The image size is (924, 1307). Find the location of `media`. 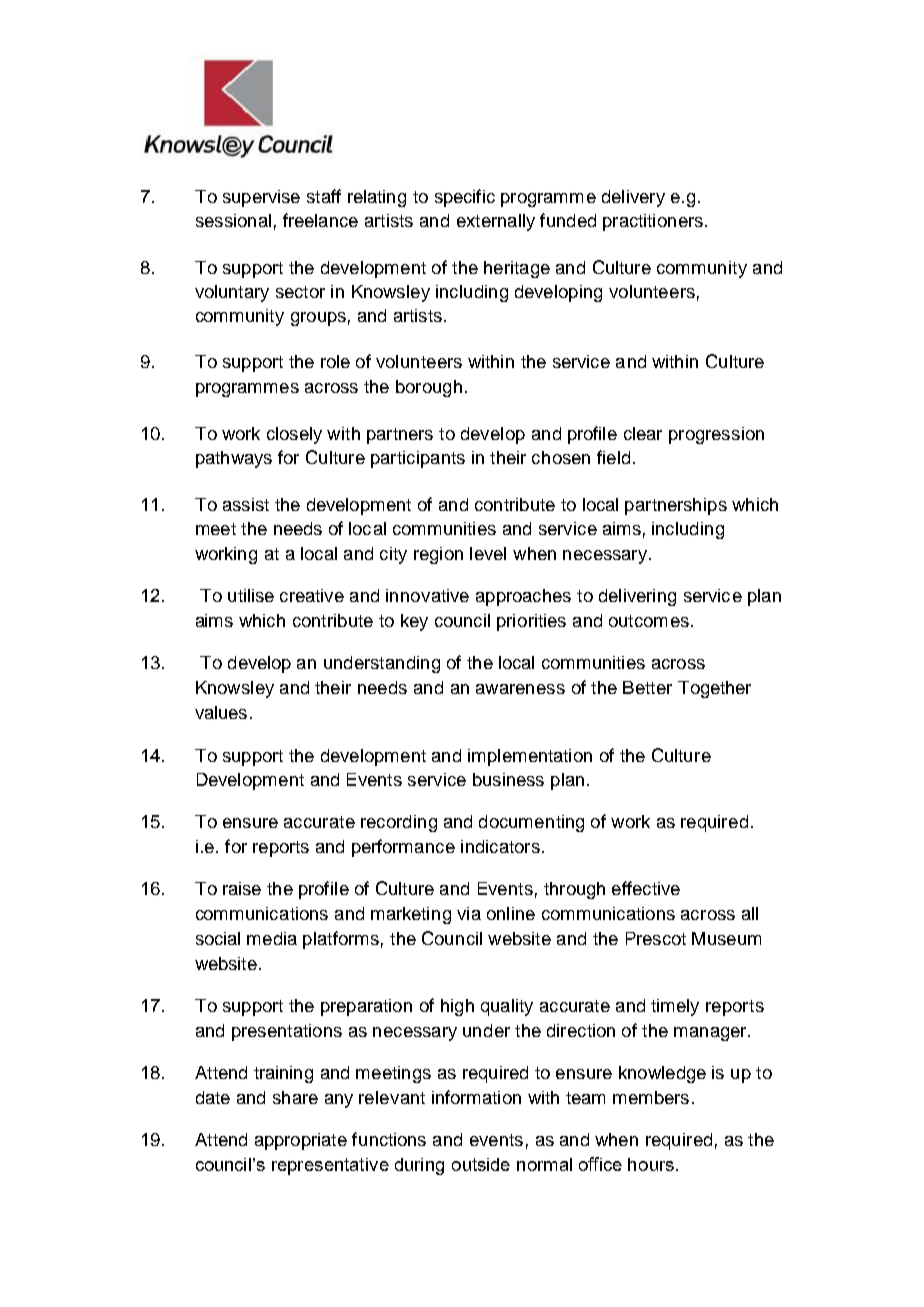

media is located at coordinates (272, 938).
